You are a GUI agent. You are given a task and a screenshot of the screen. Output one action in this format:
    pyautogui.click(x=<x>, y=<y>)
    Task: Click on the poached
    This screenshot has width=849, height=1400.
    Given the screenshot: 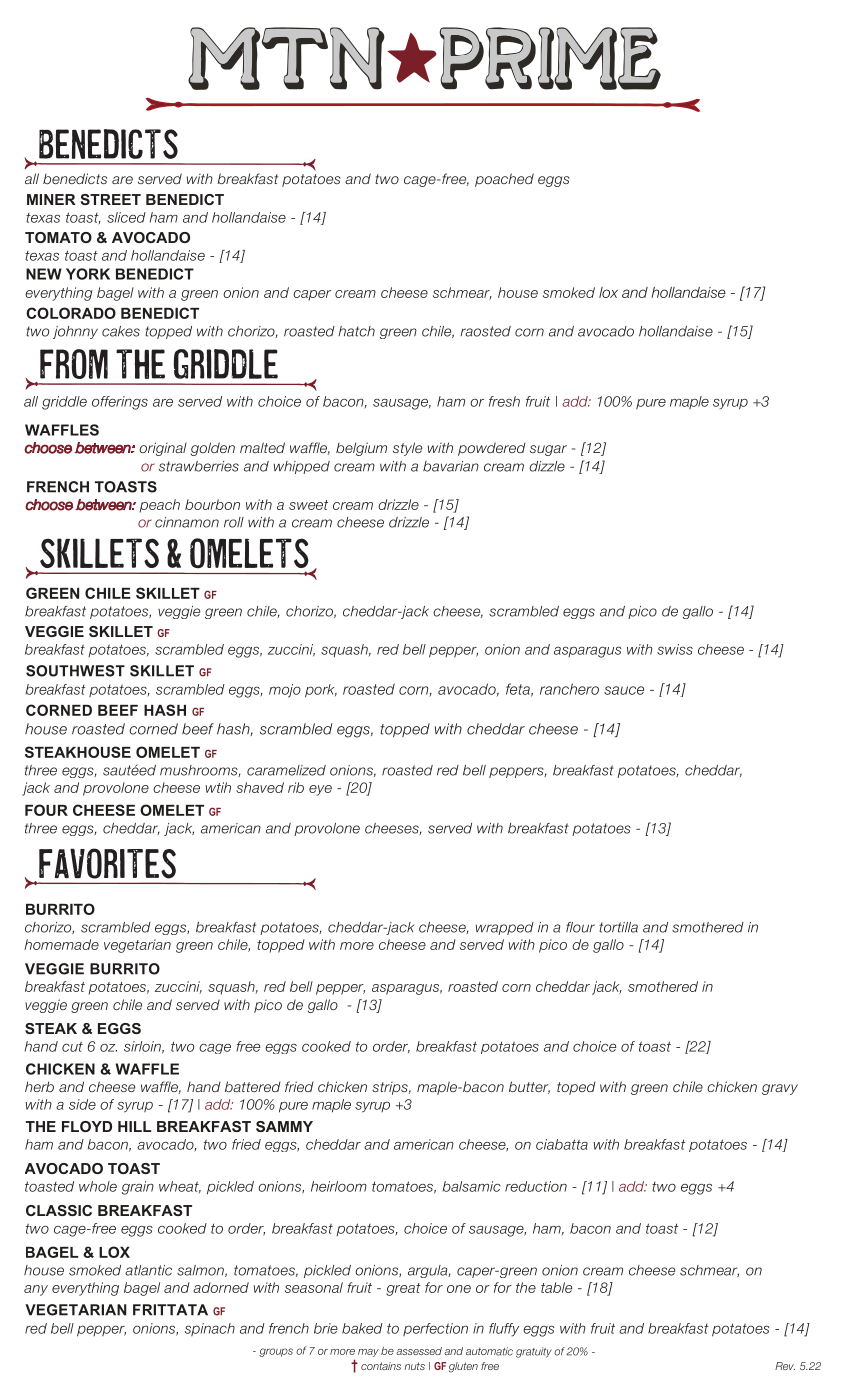 What is the action you would take?
    pyautogui.click(x=504, y=180)
